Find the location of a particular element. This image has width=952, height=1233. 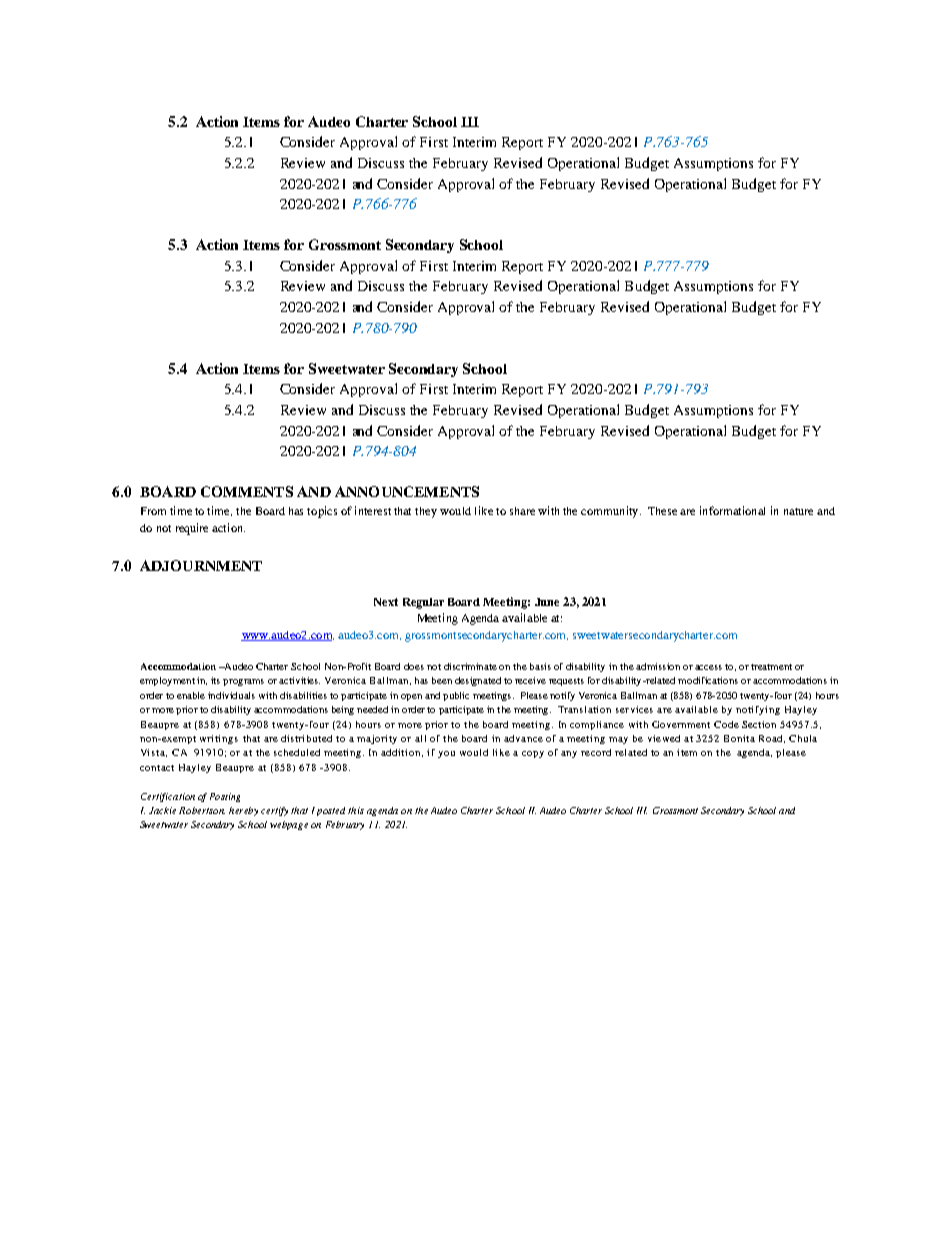

hereby is located at coordinates (243, 811).
